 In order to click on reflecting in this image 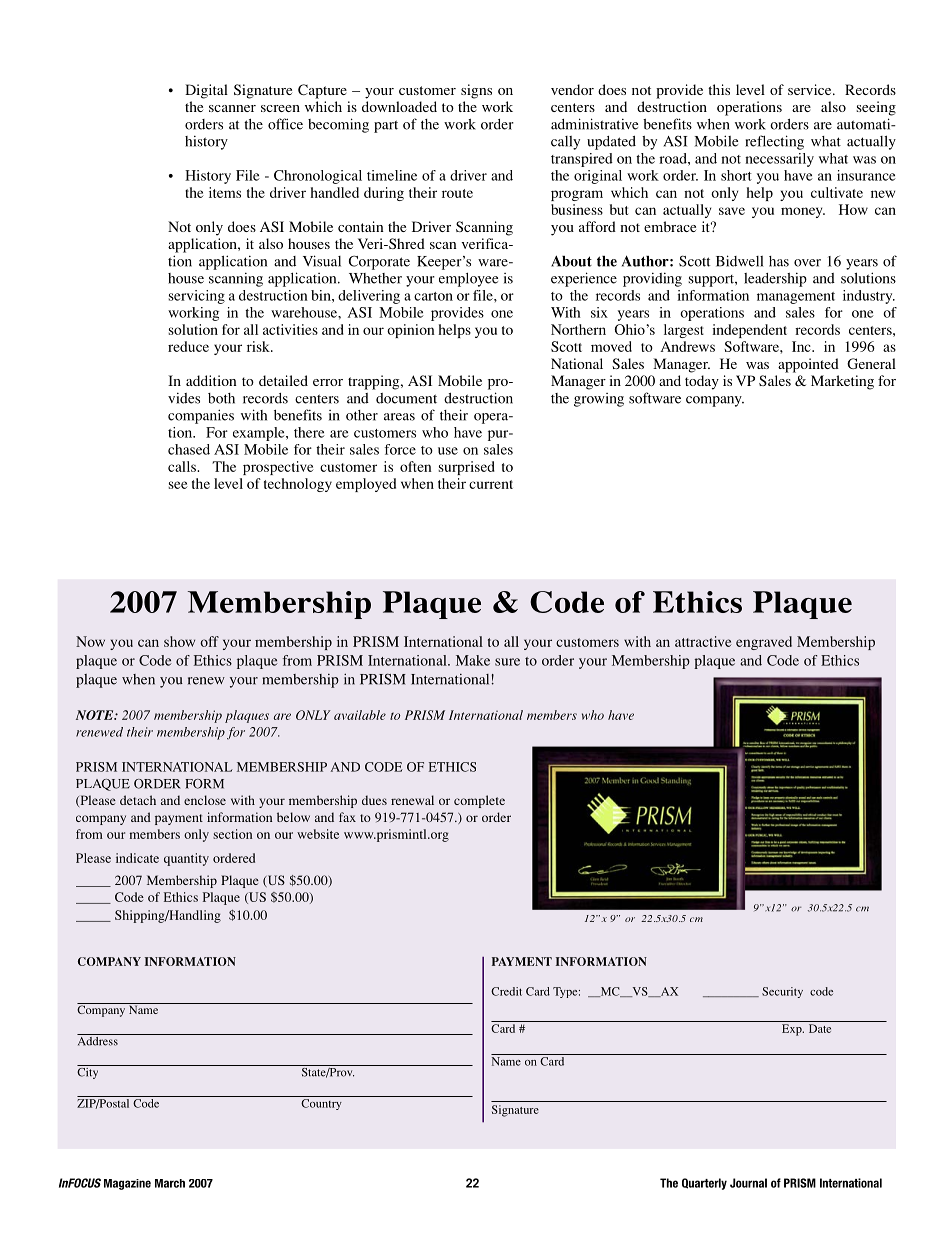, I will do `click(774, 142)`.
